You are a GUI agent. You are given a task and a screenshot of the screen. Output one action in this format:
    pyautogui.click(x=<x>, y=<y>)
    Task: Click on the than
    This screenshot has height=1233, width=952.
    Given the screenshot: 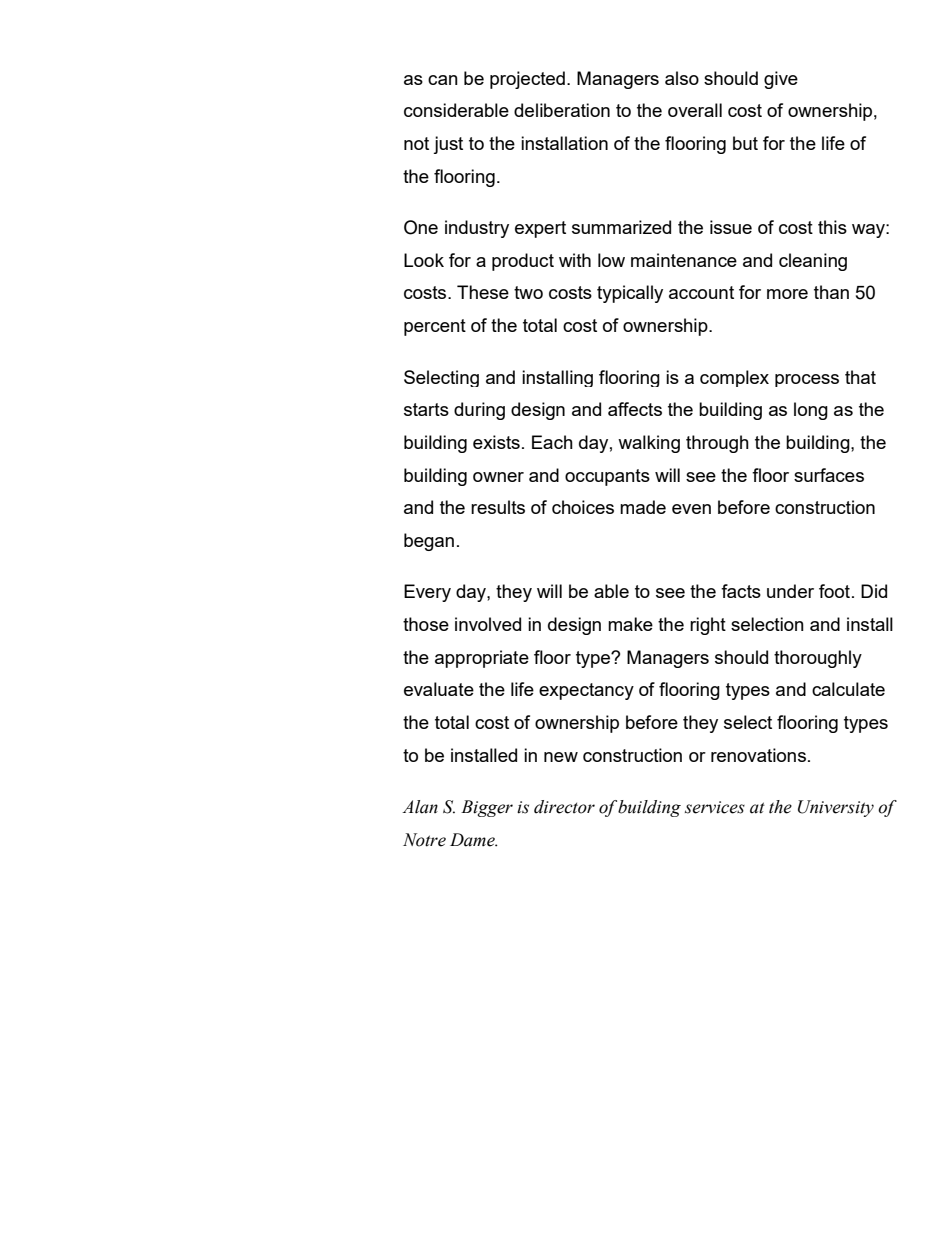 What is the action you would take?
    pyautogui.click(x=831, y=292)
